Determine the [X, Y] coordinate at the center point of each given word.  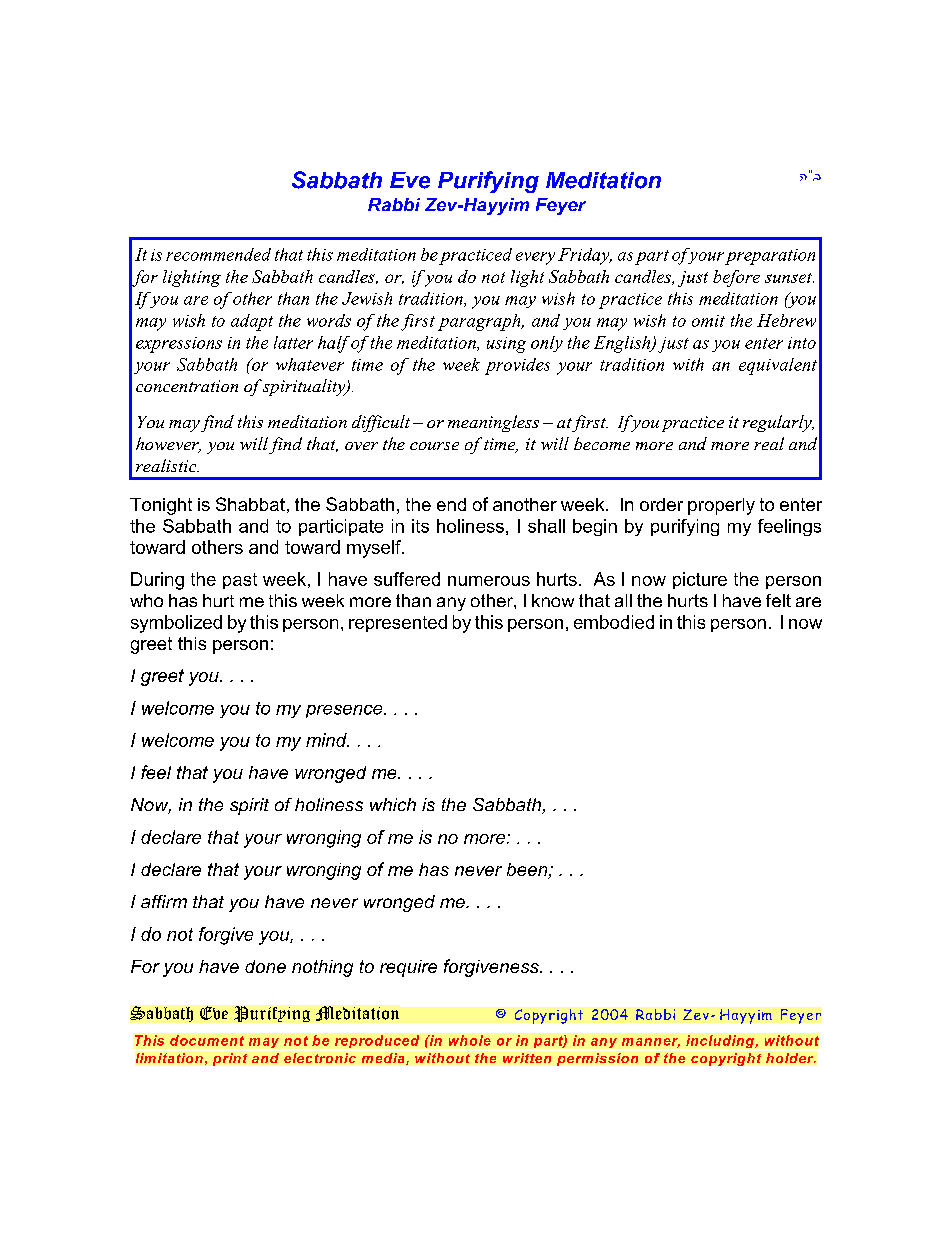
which [393, 804]
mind [327, 740]
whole [470, 1040]
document [207, 1040]
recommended [218, 254]
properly [721, 506]
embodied [614, 622]
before [736, 278]
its [420, 526]
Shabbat [250, 504]
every [535, 258]
